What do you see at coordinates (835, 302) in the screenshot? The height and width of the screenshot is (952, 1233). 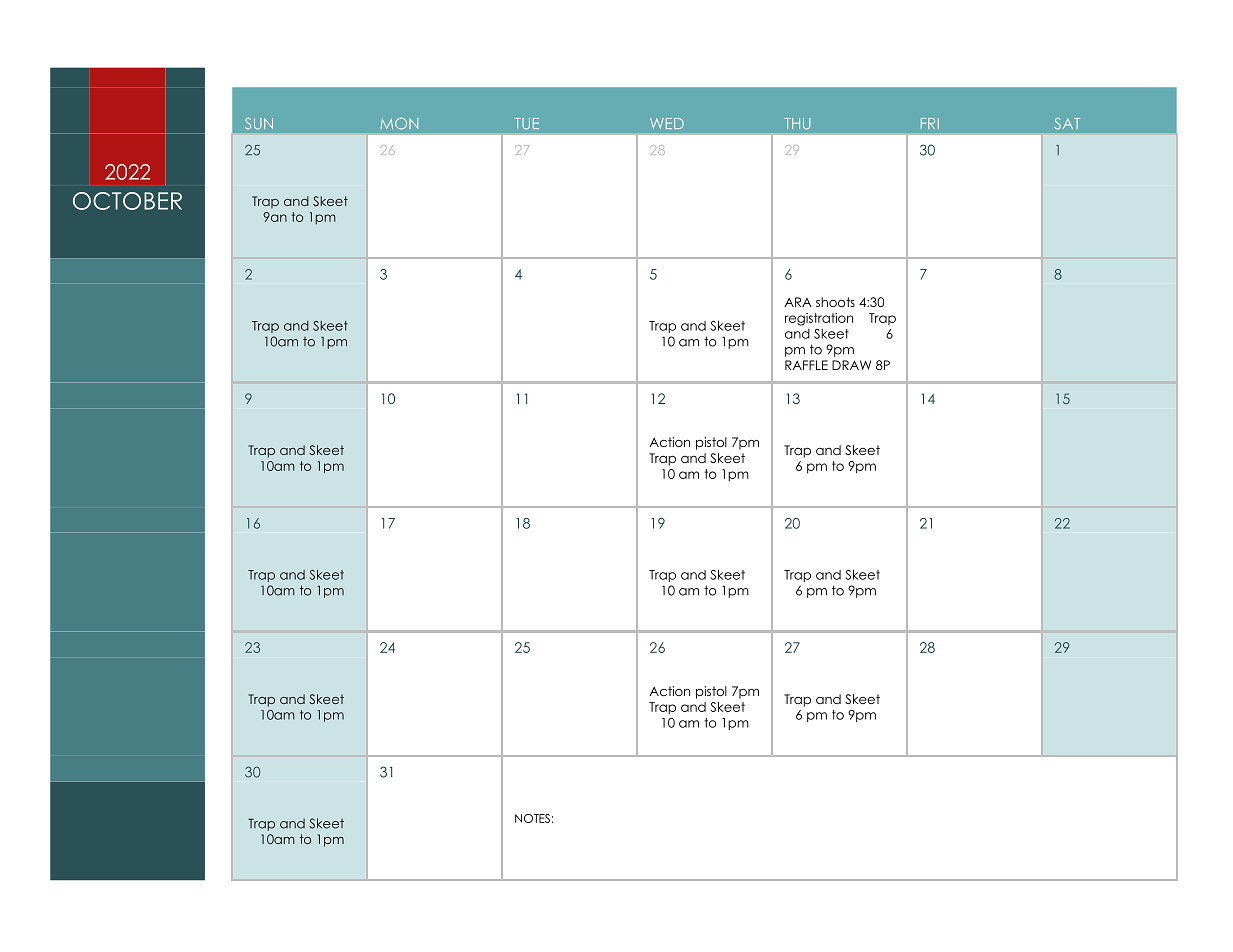 I see `shoots` at bounding box center [835, 302].
